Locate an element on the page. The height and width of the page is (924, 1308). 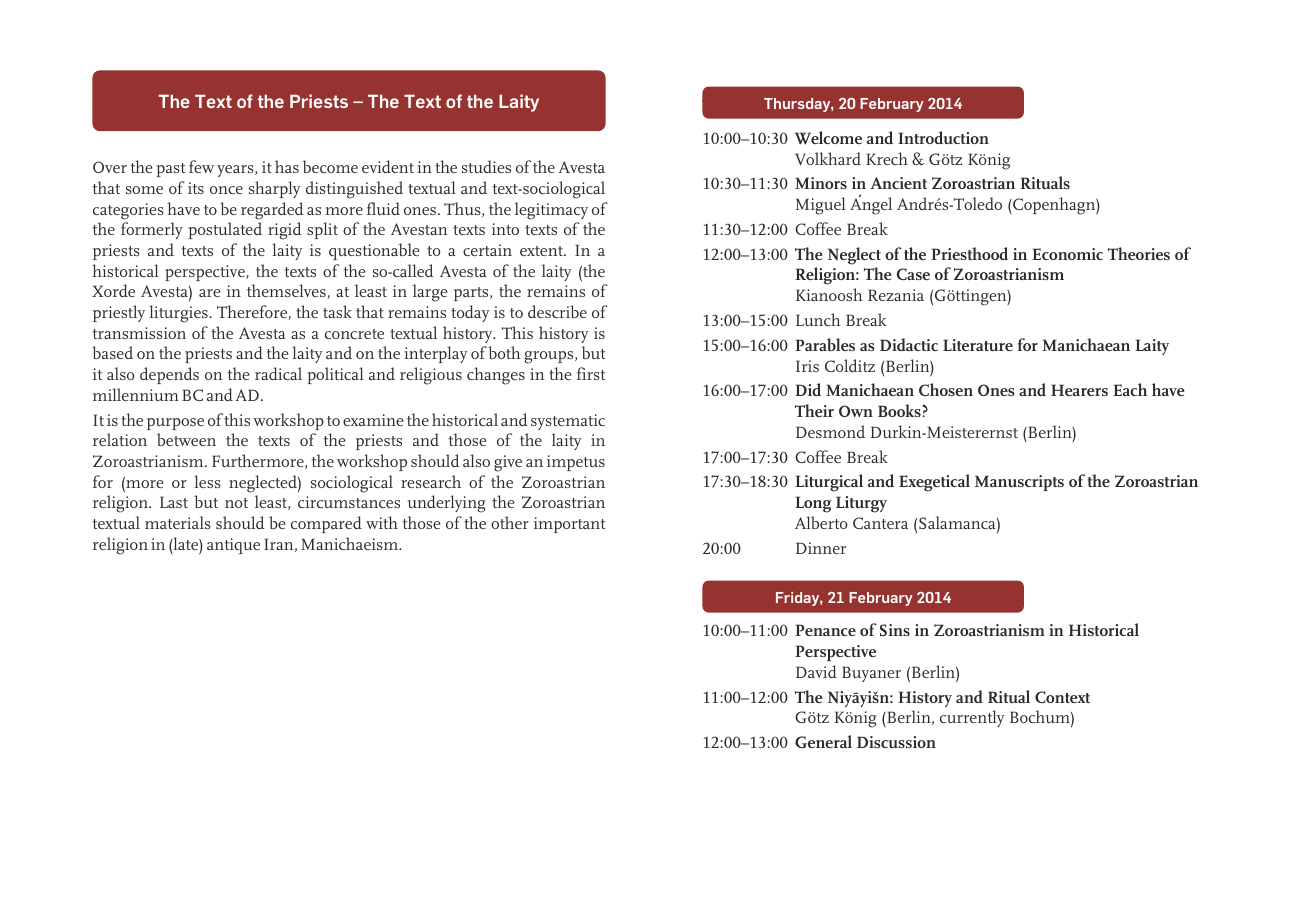
systematic is located at coordinates (568, 422).
